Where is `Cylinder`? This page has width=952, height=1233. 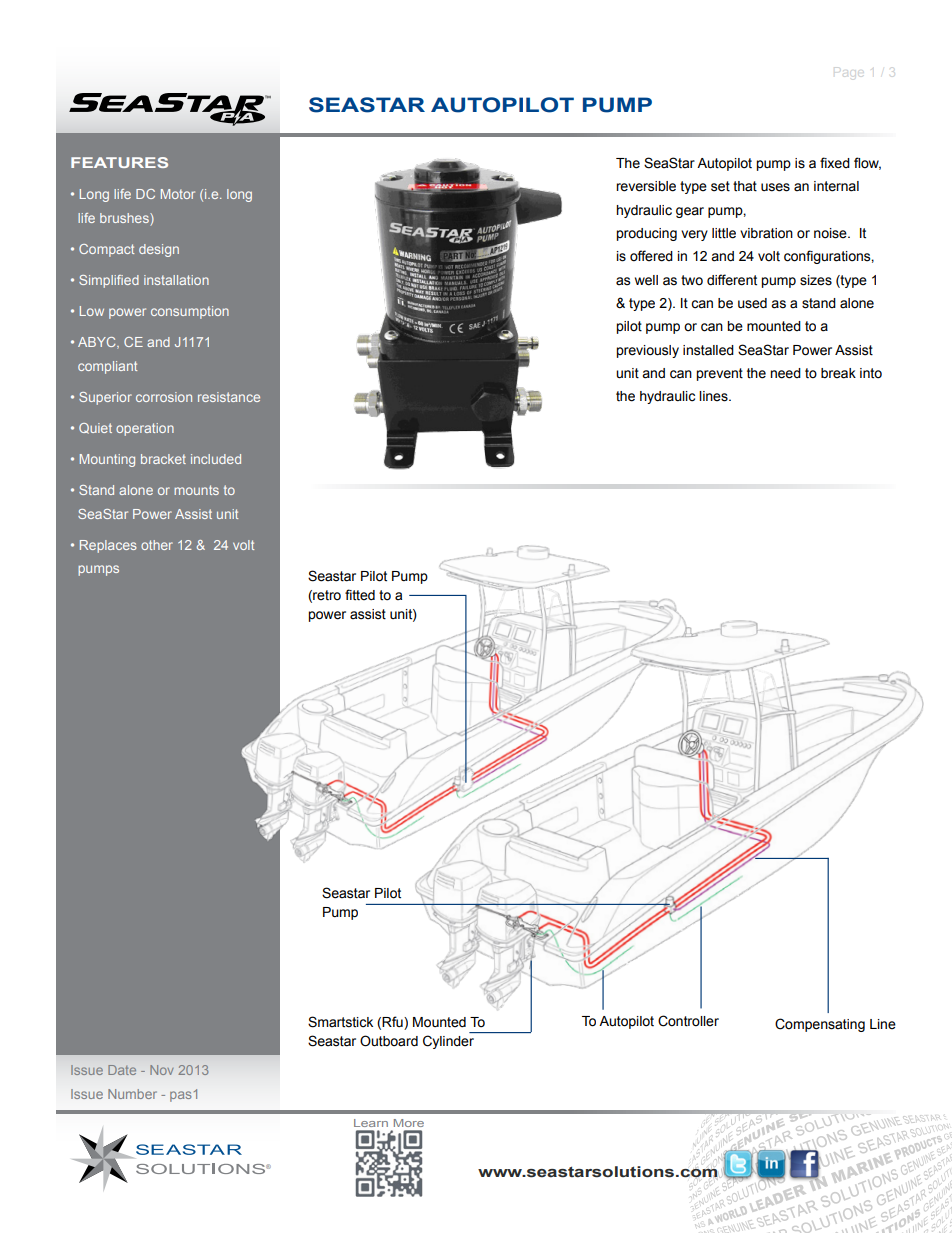
Cylinder is located at coordinates (448, 1042).
